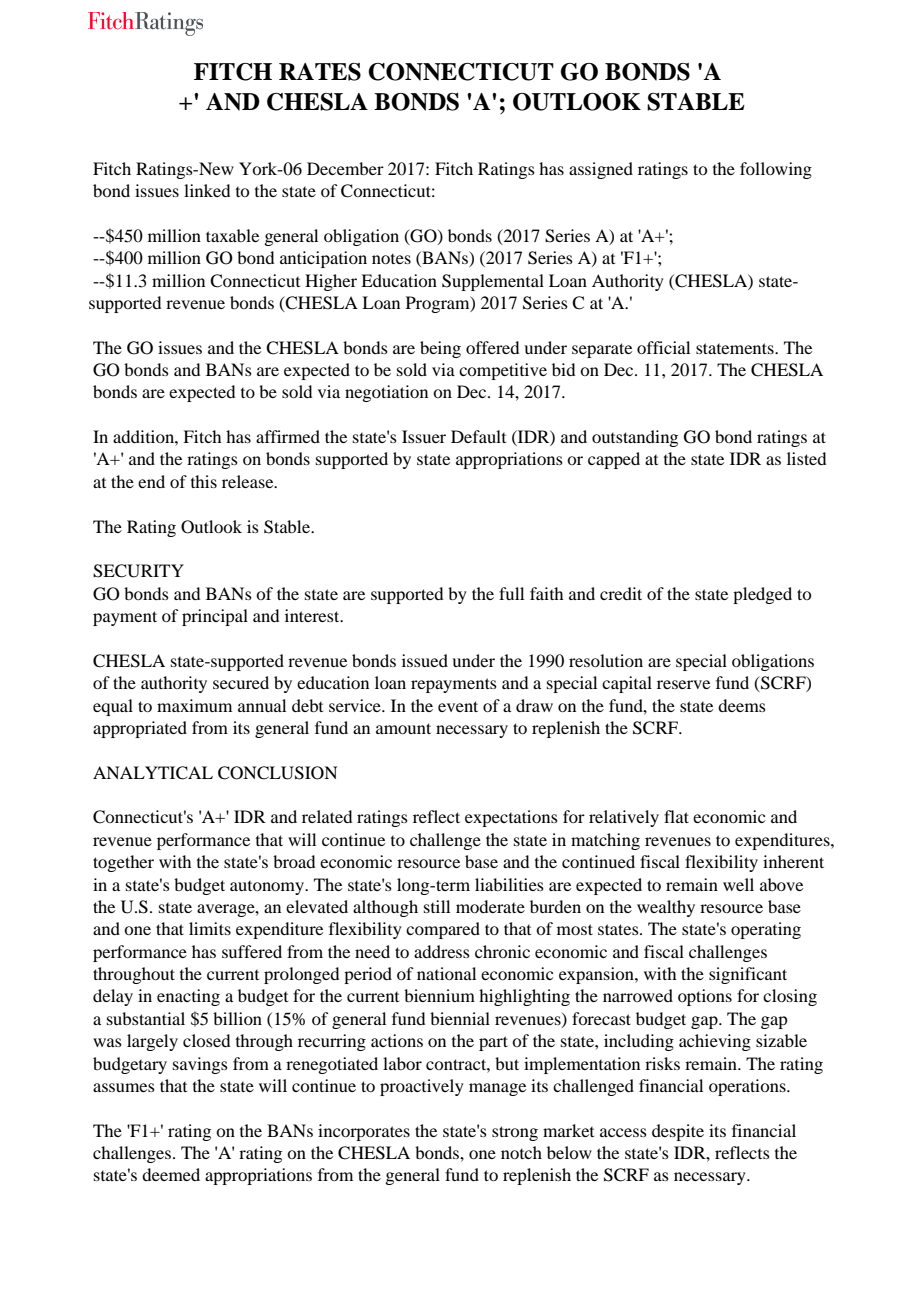 This screenshot has width=924, height=1308. What do you see at coordinates (391, 259) in the screenshot?
I see `notes` at bounding box center [391, 259].
